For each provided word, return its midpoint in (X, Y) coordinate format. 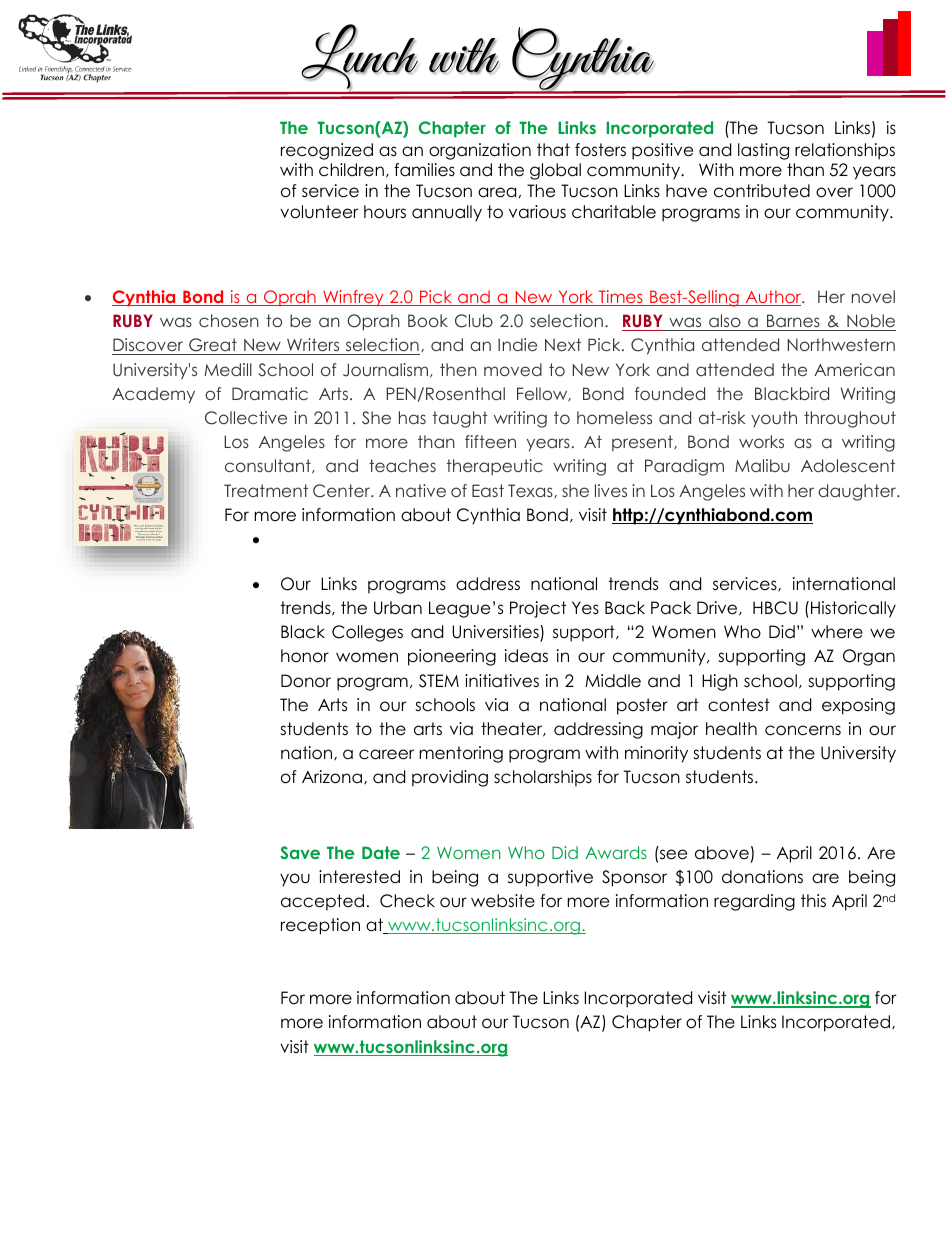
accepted (322, 902)
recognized (327, 151)
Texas (531, 491)
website (503, 901)
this (813, 900)
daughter (858, 492)
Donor (306, 681)
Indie (517, 344)
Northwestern (841, 344)
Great (213, 346)
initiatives (502, 681)
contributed (762, 191)
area (497, 192)
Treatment (266, 490)
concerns (803, 730)
